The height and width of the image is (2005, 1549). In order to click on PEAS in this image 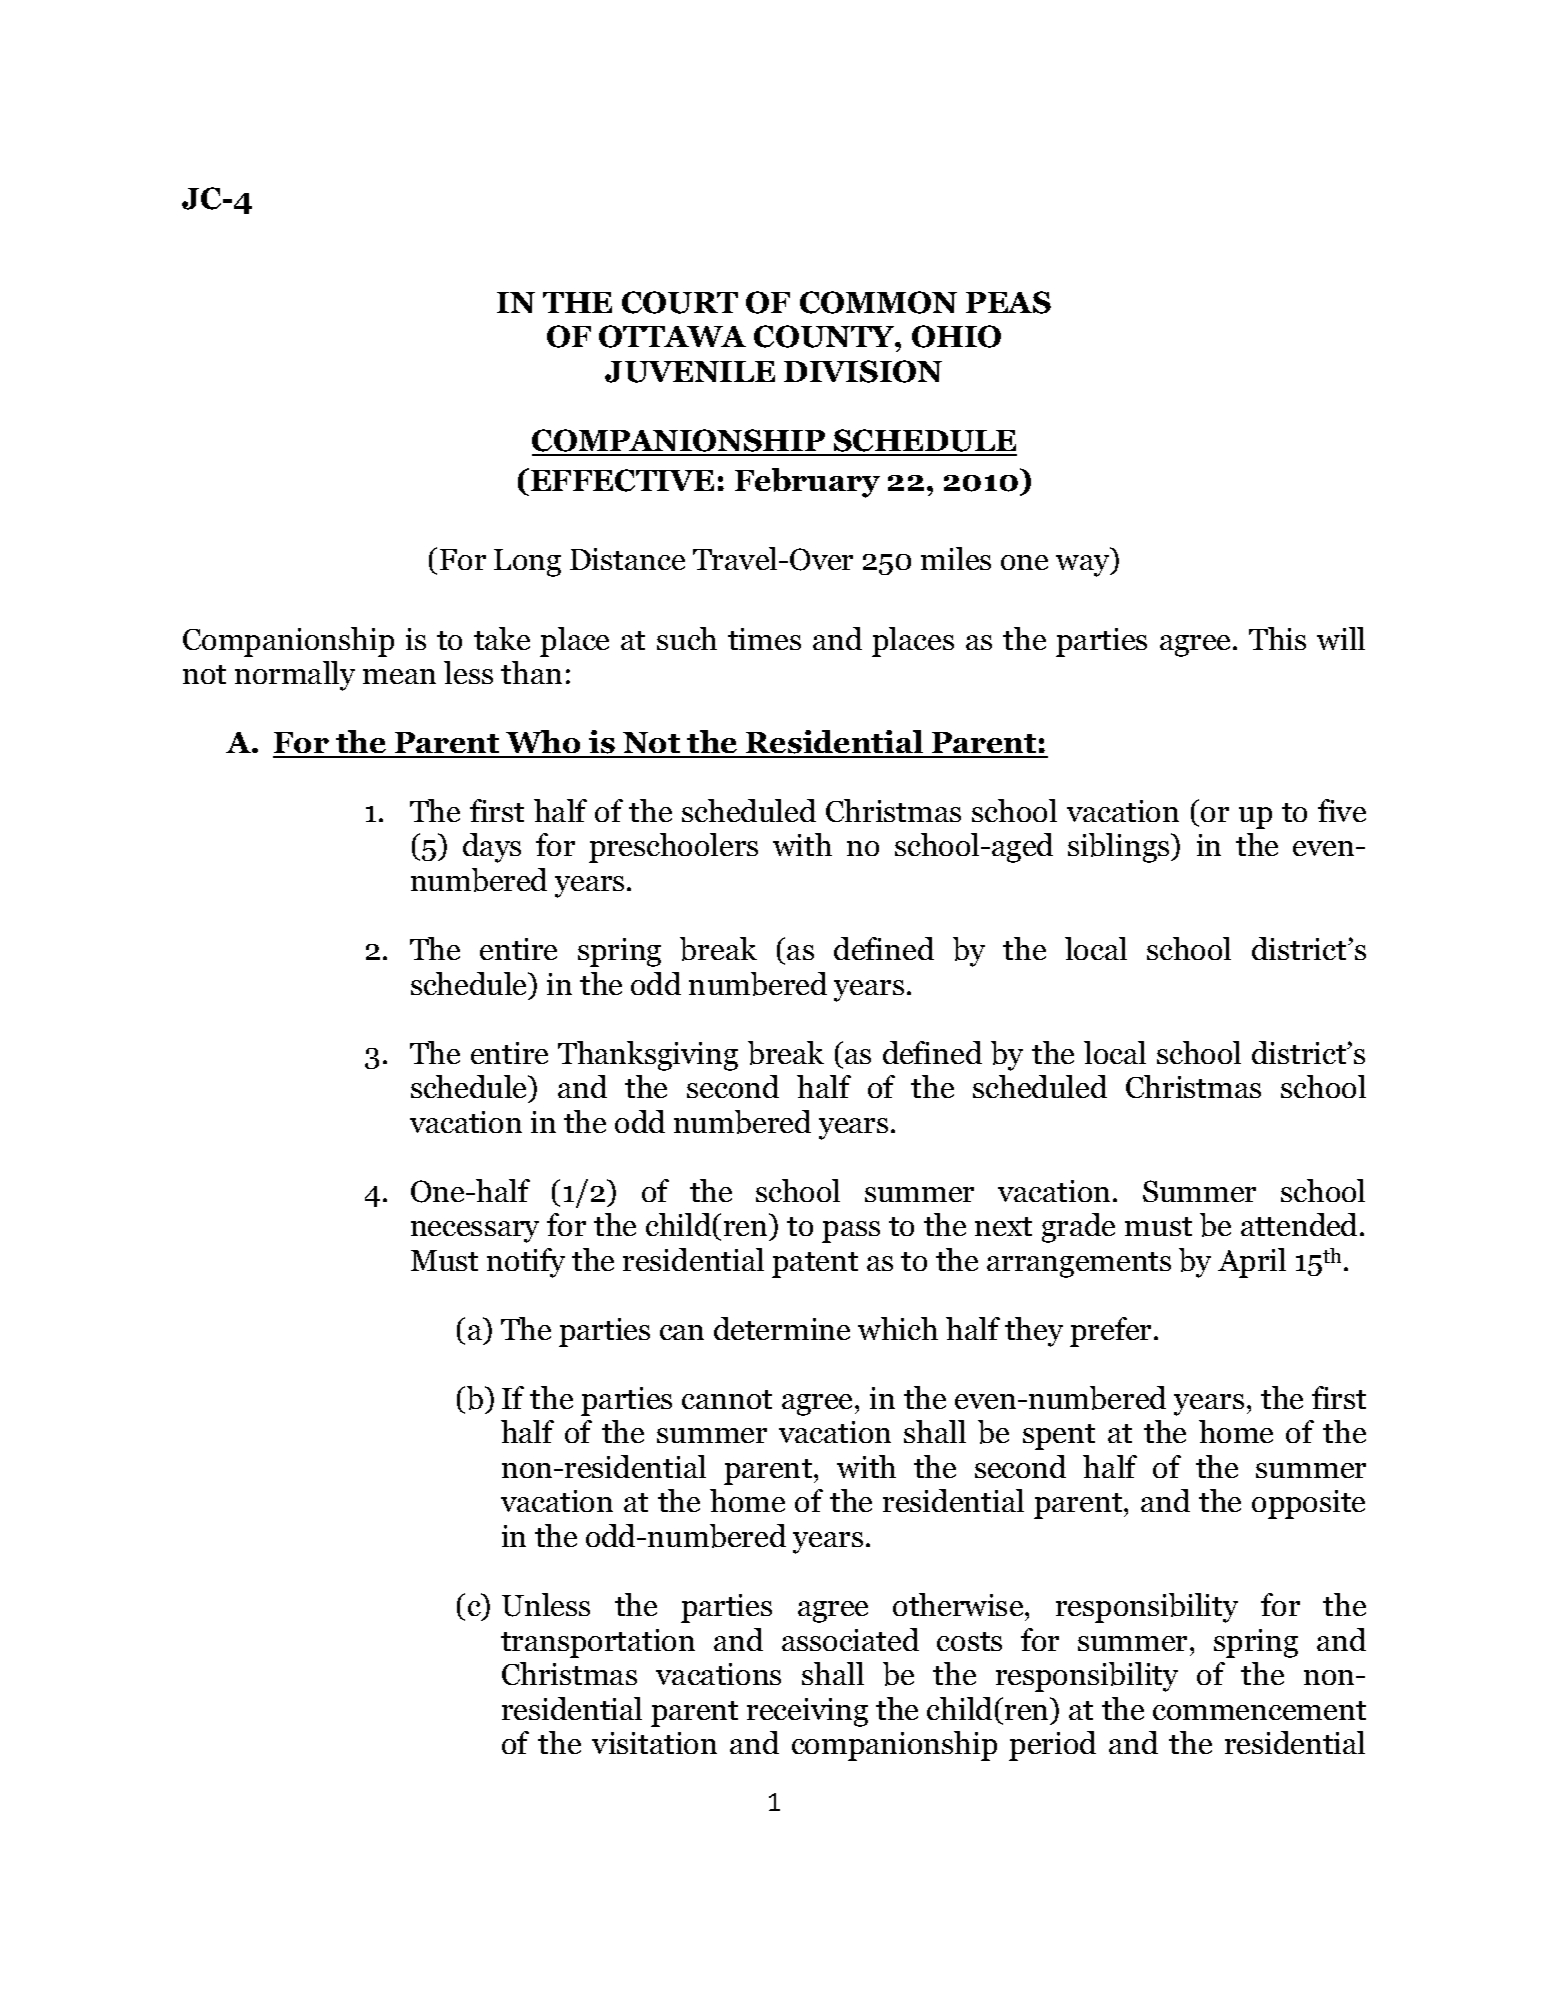, I will do `click(1008, 302)`.
